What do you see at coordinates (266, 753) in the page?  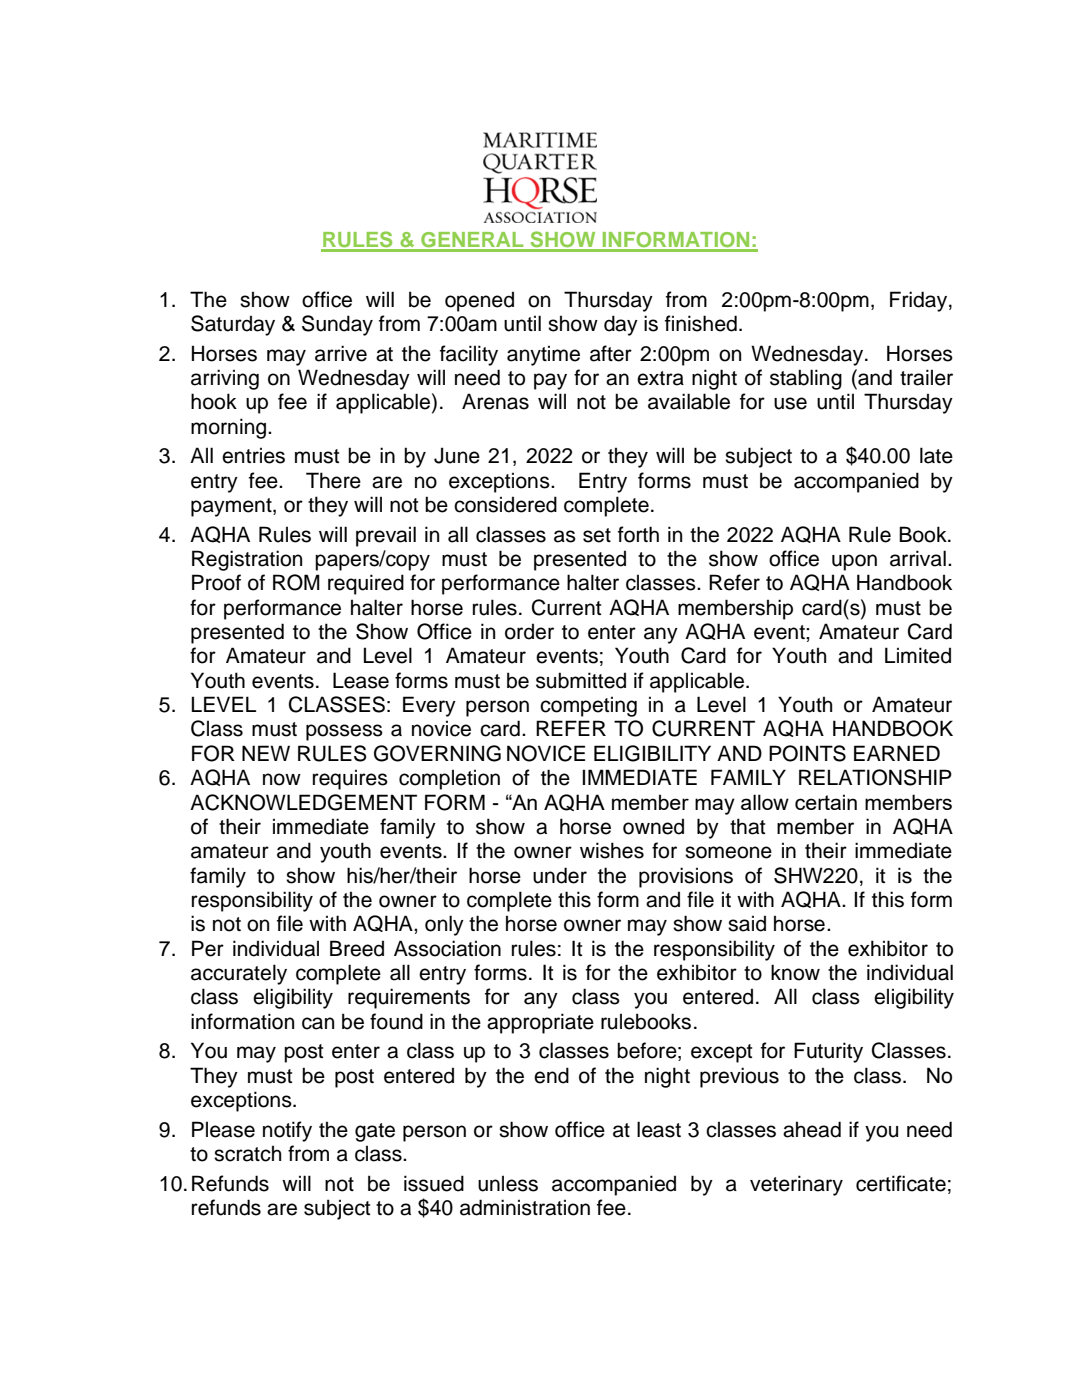 I see `NEW` at bounding box center [266, 753].
